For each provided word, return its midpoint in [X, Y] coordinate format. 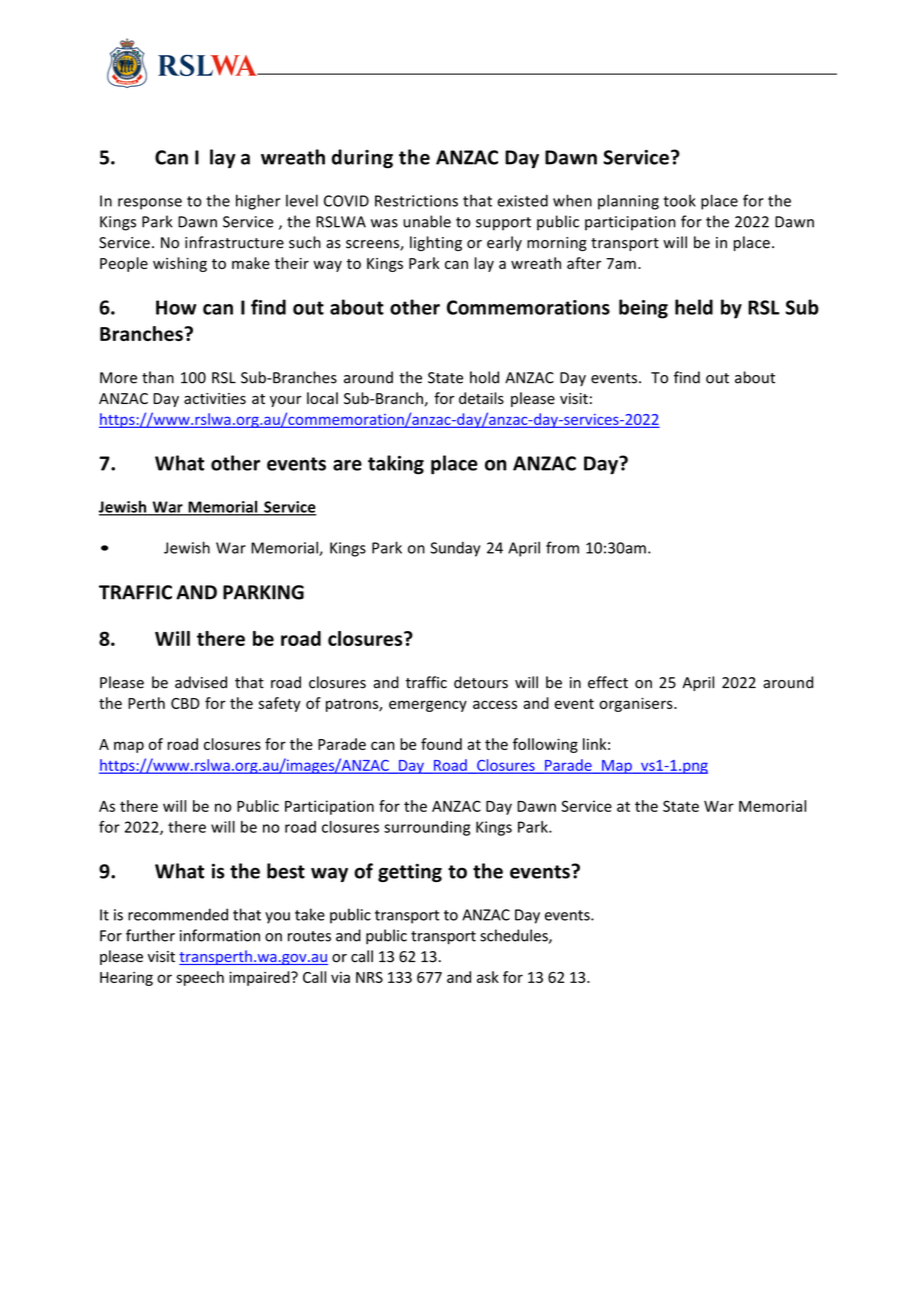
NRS [369, 977]
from [562, 547]
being [643, 309]
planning [628, 202]
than [158, 377]
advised [201, 682]
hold [484, 377]
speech [200, 978]
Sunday [455, 549]
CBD [185, 703]
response [150, 204]
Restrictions [416, 201]
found [441, 744]
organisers [637, 704]
